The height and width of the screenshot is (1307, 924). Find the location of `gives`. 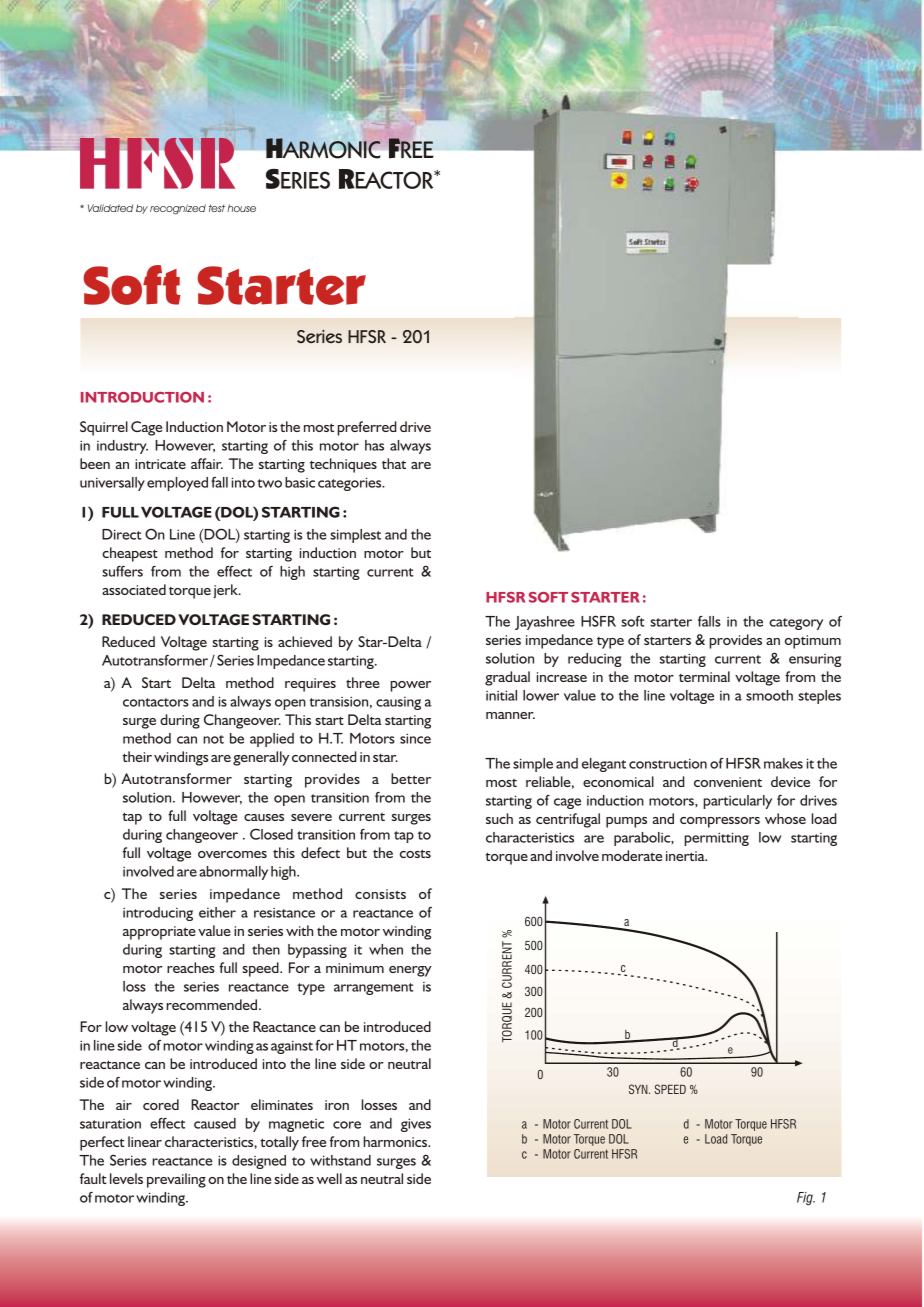

gives is located at coordinates (416, 1125).
